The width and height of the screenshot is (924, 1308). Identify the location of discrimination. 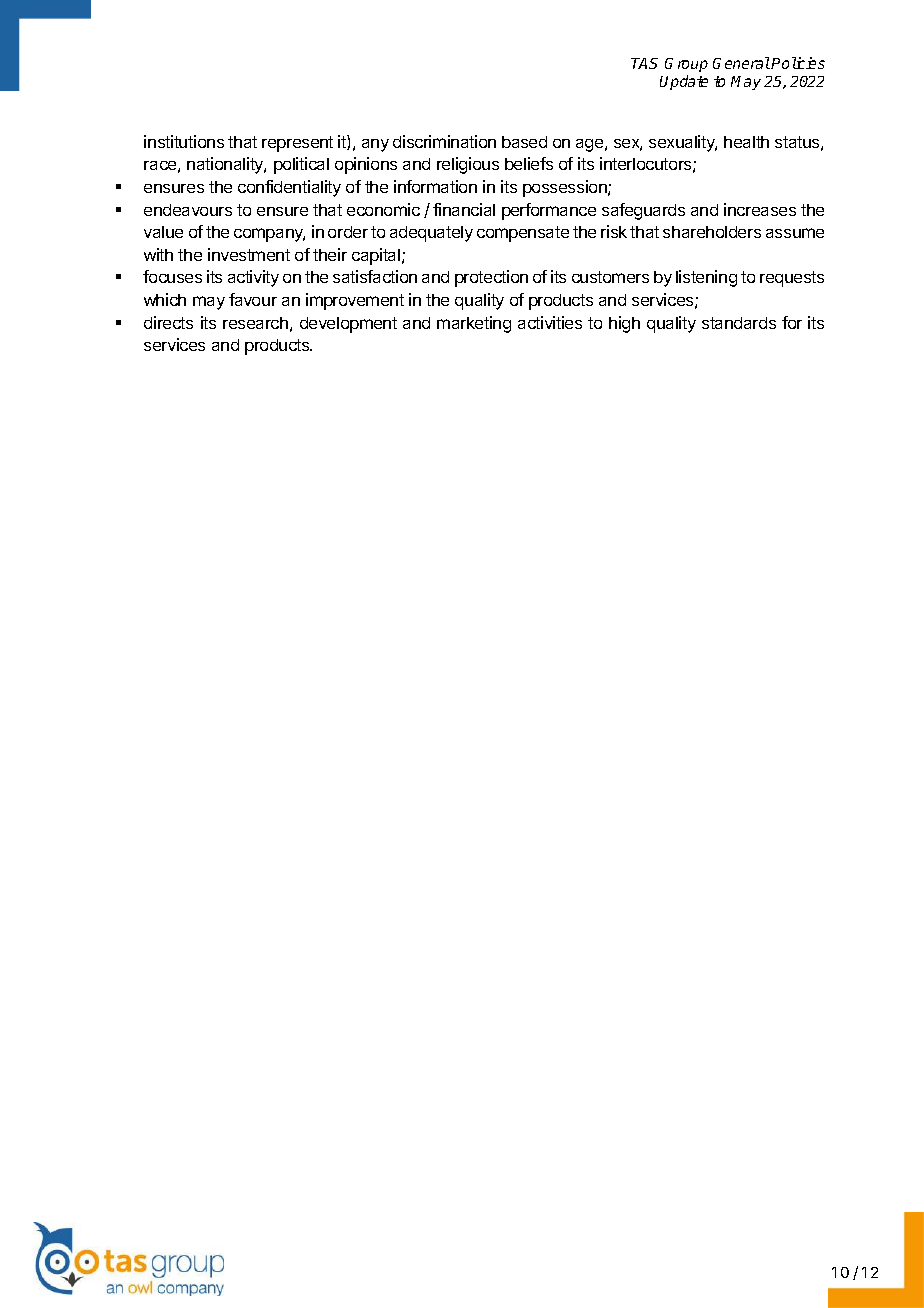
(444, 141).
